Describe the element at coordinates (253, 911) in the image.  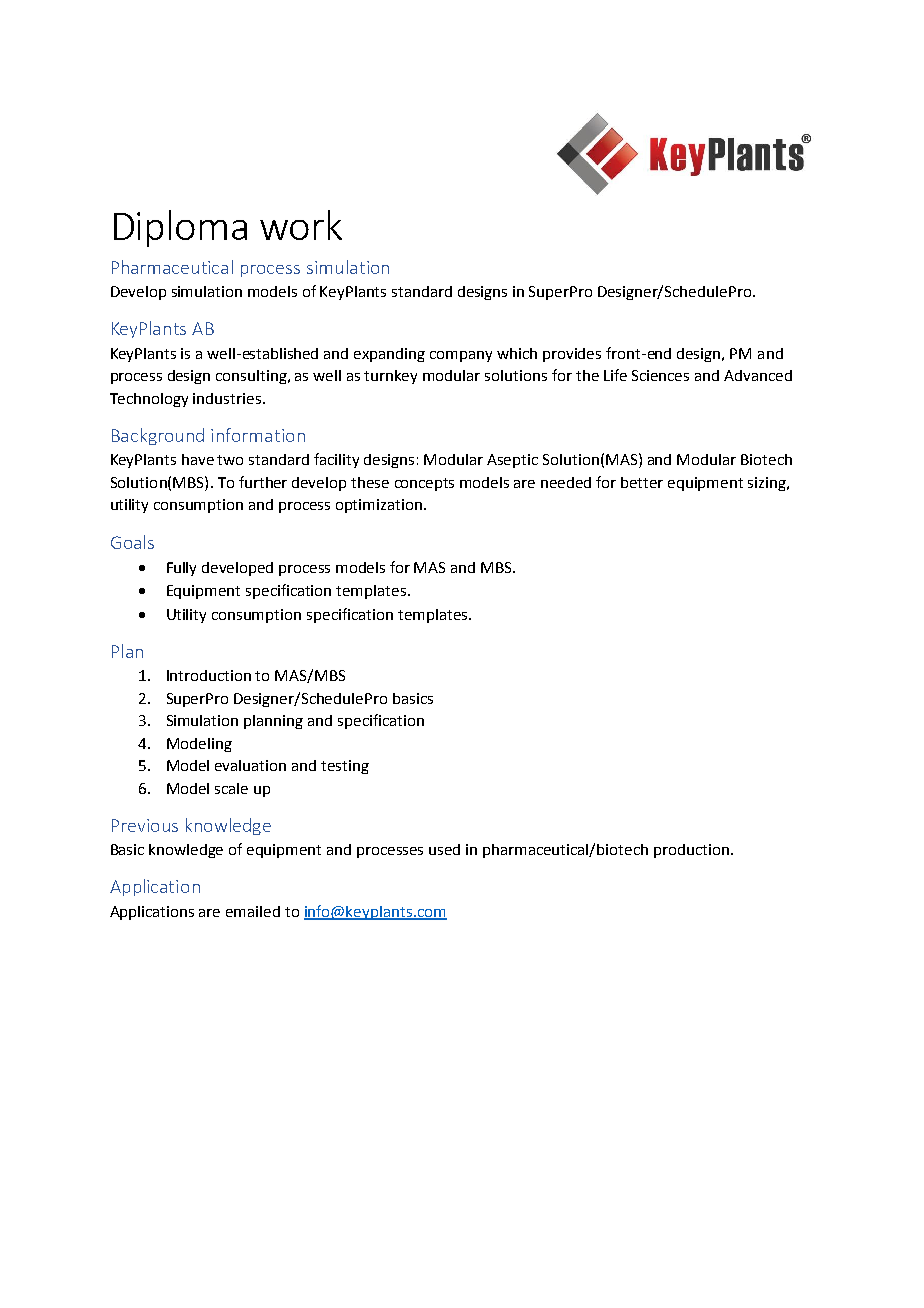
I see `emailed` at that location.
